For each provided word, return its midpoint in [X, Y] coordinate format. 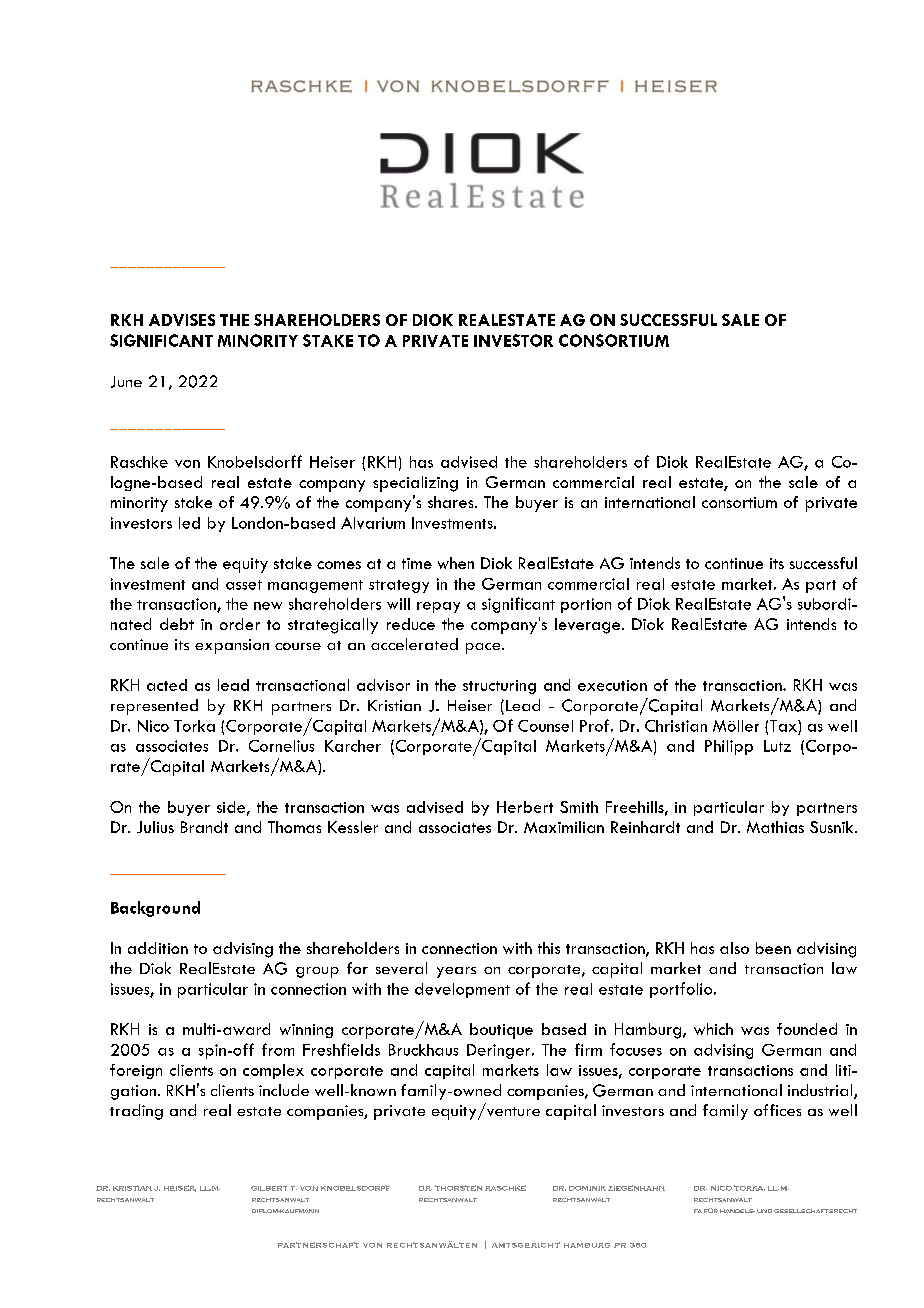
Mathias [775, 827]
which [713, 1029]
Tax [784, 726]
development [462, 990]
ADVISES [182, 320]
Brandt [204, 827]
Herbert [525, 807]
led [189, 523]
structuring [499, 687]
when [456, 563]
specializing [415, 484]
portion [586, 605]
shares [452, 502]
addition [158, 948]
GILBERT [269, 1188]
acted [167, 685]
